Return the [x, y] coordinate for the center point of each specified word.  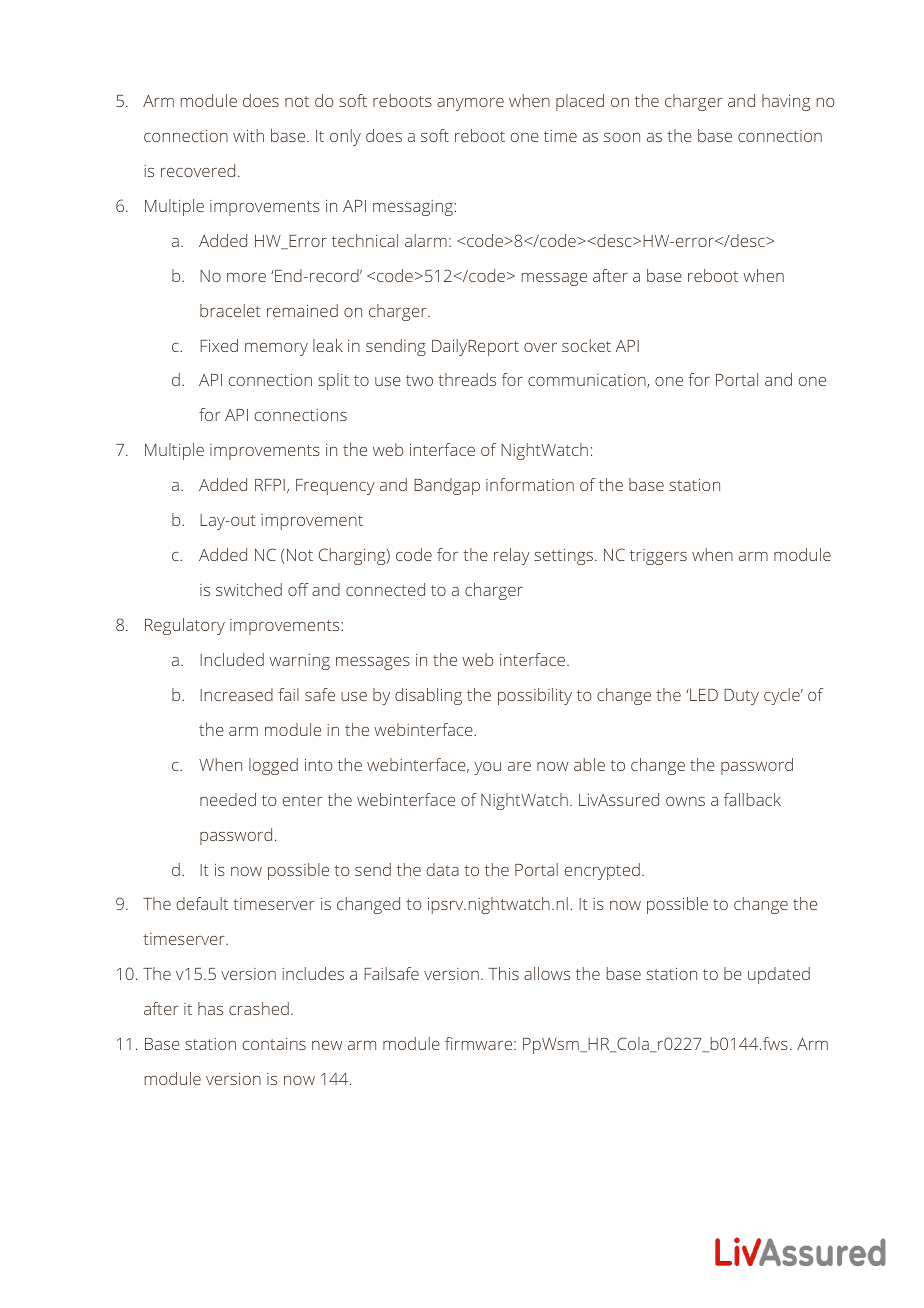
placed [580, 102]
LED [703, 695]
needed [228, 799]
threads [467, 379]
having [786, 102]
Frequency [335, 487]
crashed [259, 1008]
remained [302, 310]
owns [685, 801]
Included [232, 659]
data [442, 869]
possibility [535, 696]
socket [586, 345]
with [248, 135]
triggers [658, 557]
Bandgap [447, 486]
